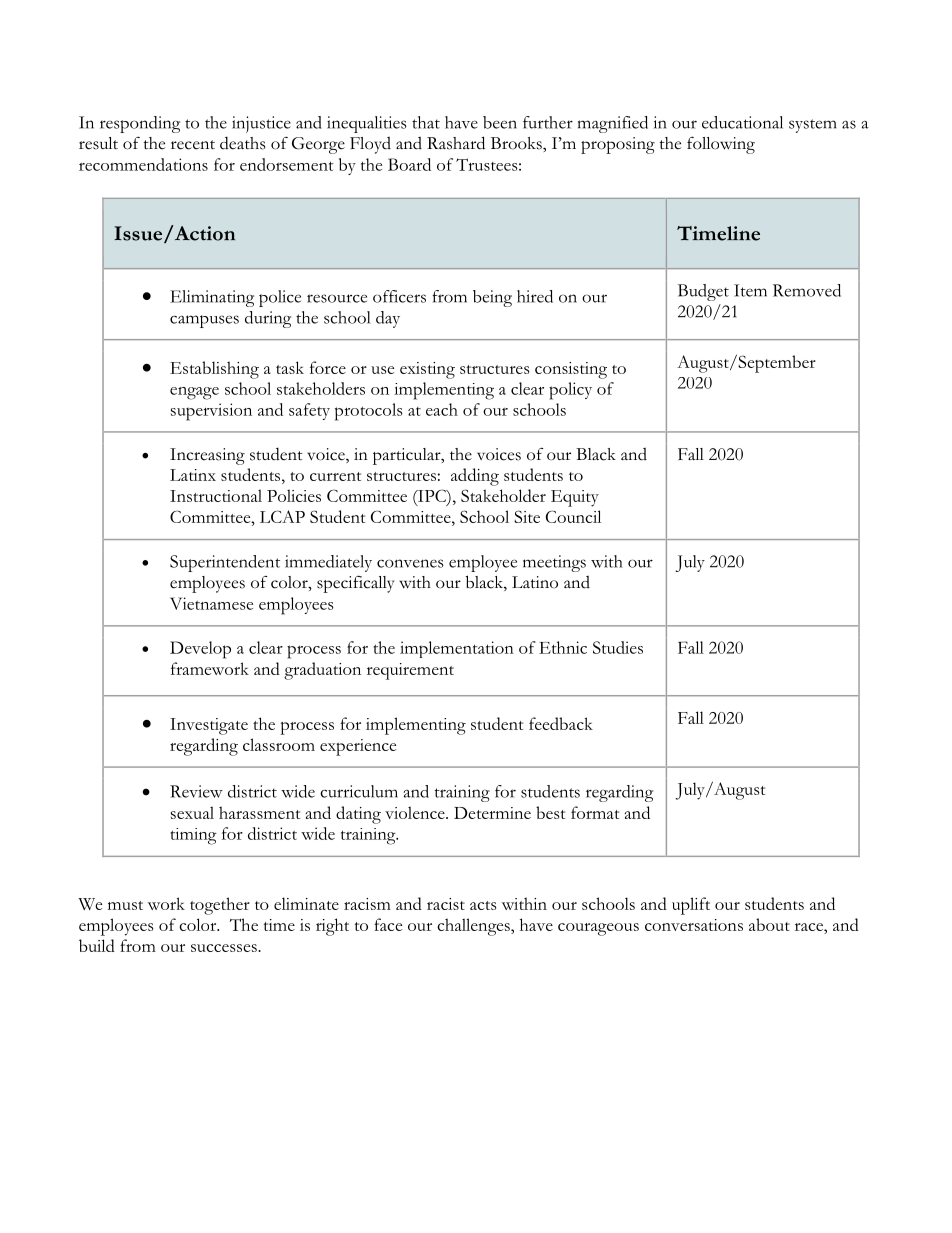 The image size is (952, 1233). Describe the element at coordinates (220, 906) in the screenshot. I see `together` at that location.
